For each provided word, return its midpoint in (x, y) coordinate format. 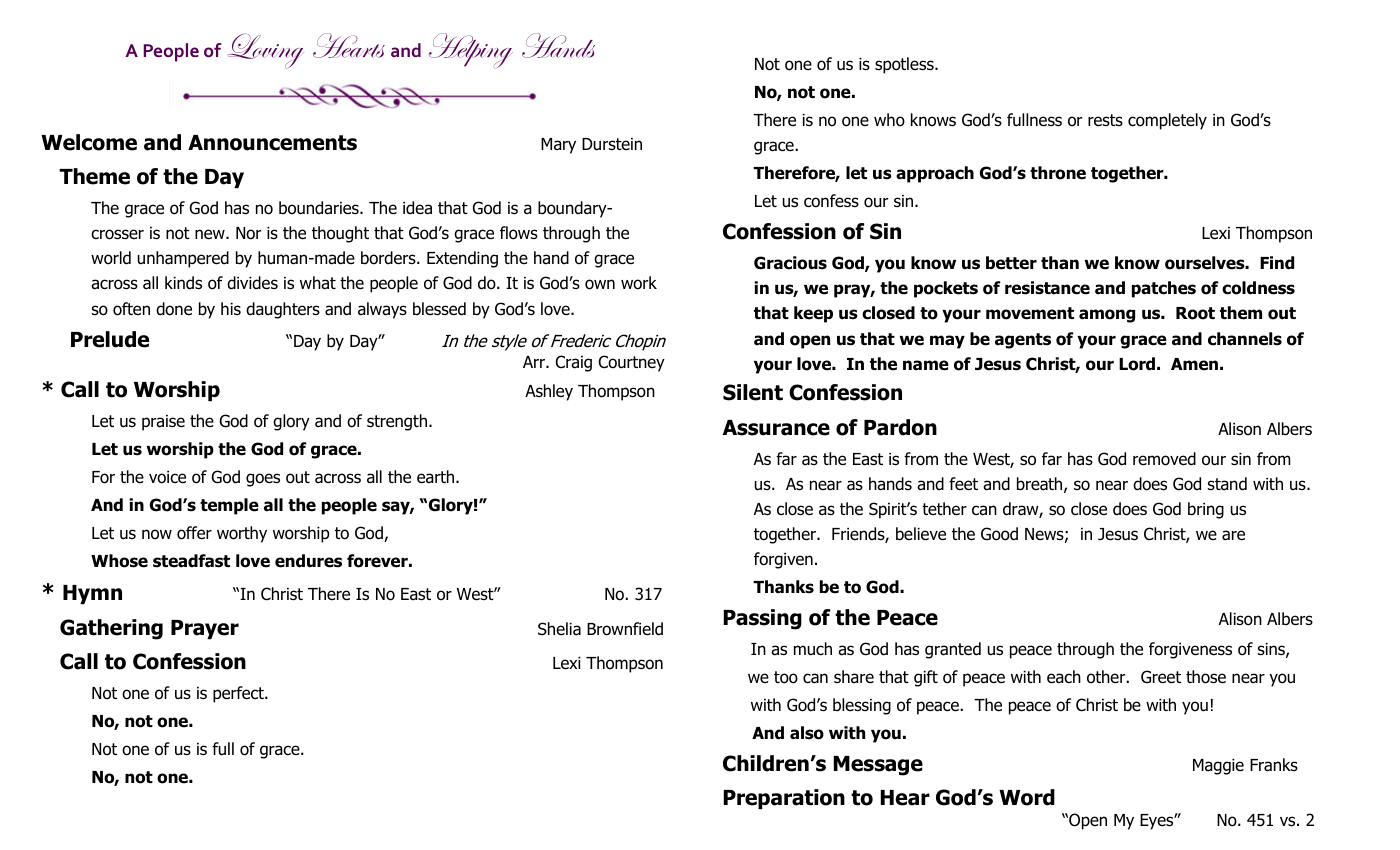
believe (921, 534)
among (1107, 316)
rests (1105, 120)
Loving (265, 51)
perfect (239, 694)
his (231, 309)
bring (1206, 510)
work (639, 283)
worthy (242, 534)
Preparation (784, 799)
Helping (471, 51)
